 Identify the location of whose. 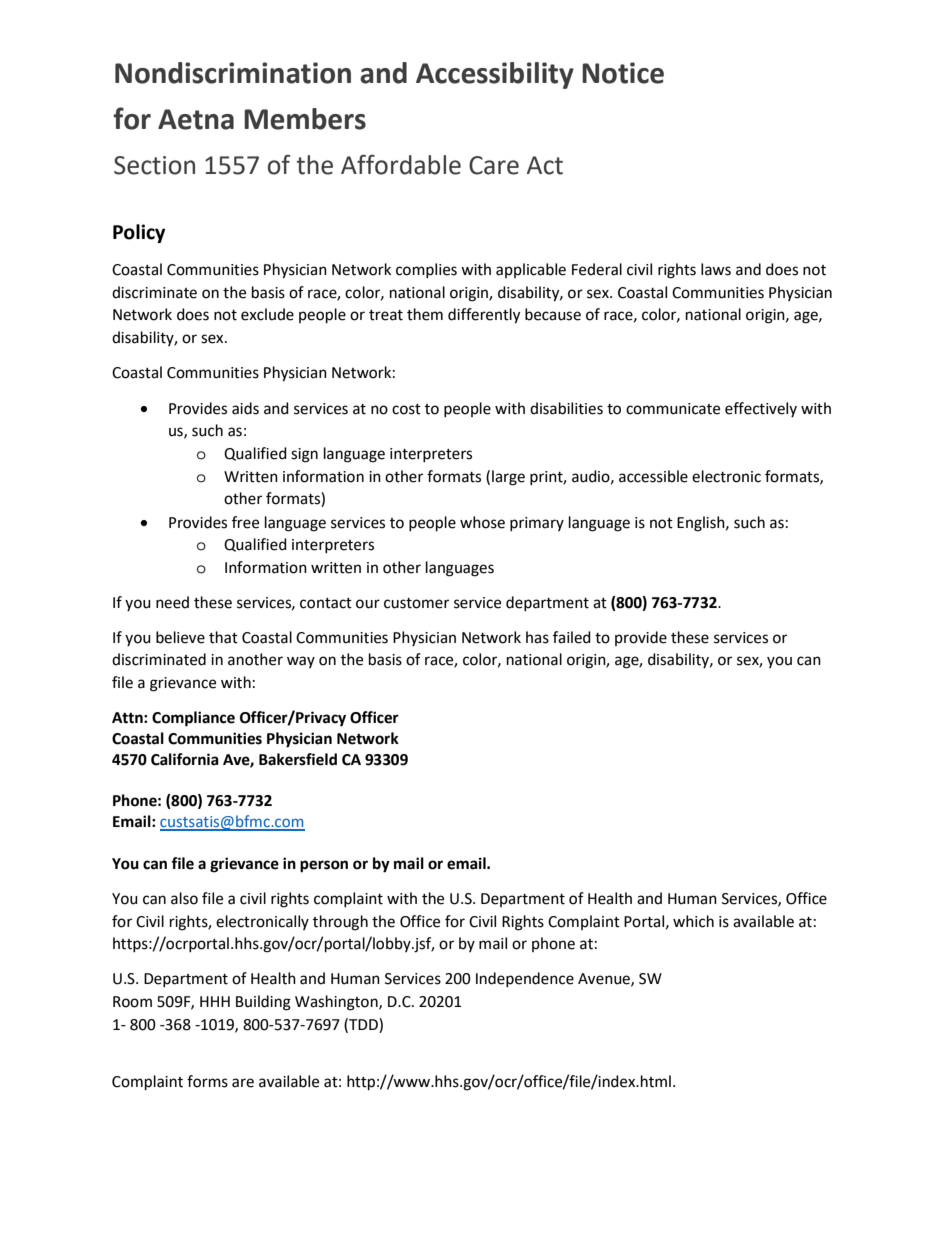
(482, 522).
